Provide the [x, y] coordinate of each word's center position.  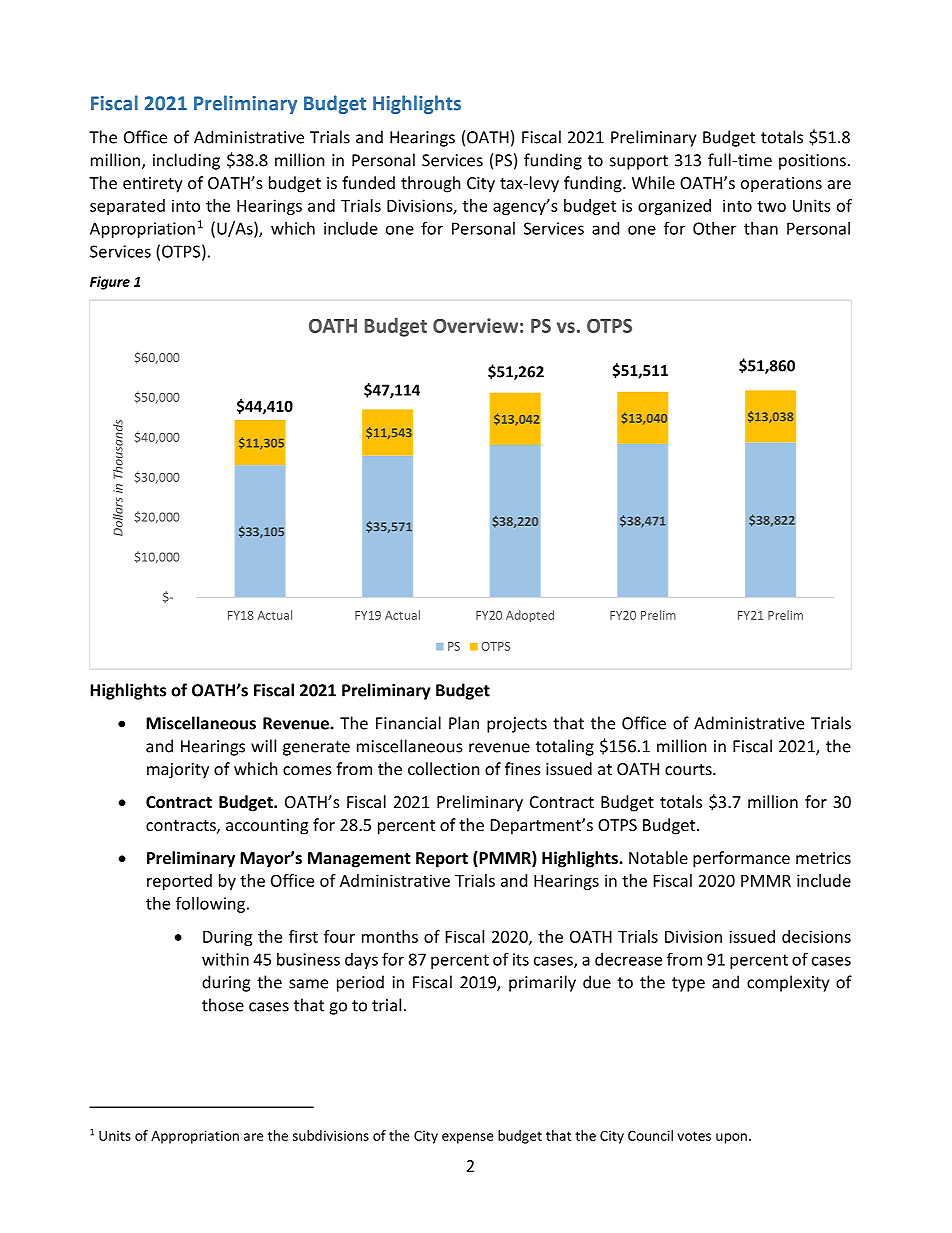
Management [359, 860]
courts [689, 769]
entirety [153, 185]
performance [741, 859]
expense [468, 1138]
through [431, 184]
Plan [464, 723]
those [223, 1005]
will [263, 746]
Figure [110, 283]
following [212, 904]
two [771, 206]
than [761, 228]
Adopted [530, 616]
